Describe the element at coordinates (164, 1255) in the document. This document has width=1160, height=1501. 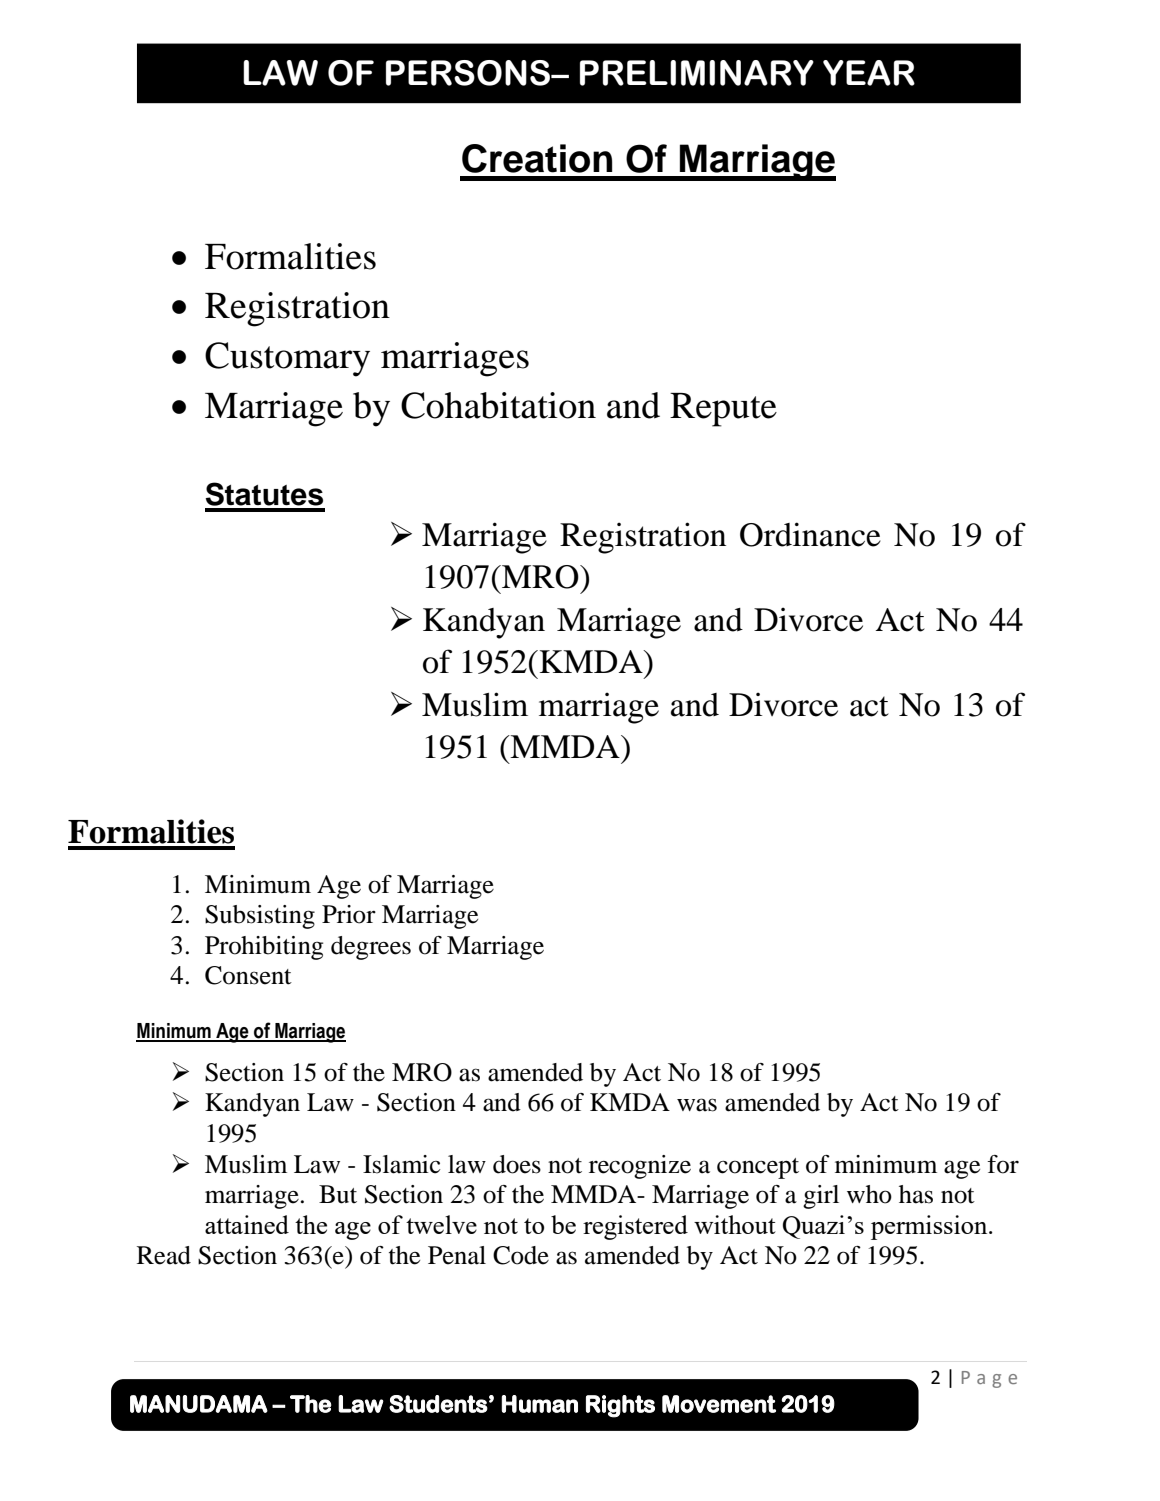
I see `Read` at that location.
